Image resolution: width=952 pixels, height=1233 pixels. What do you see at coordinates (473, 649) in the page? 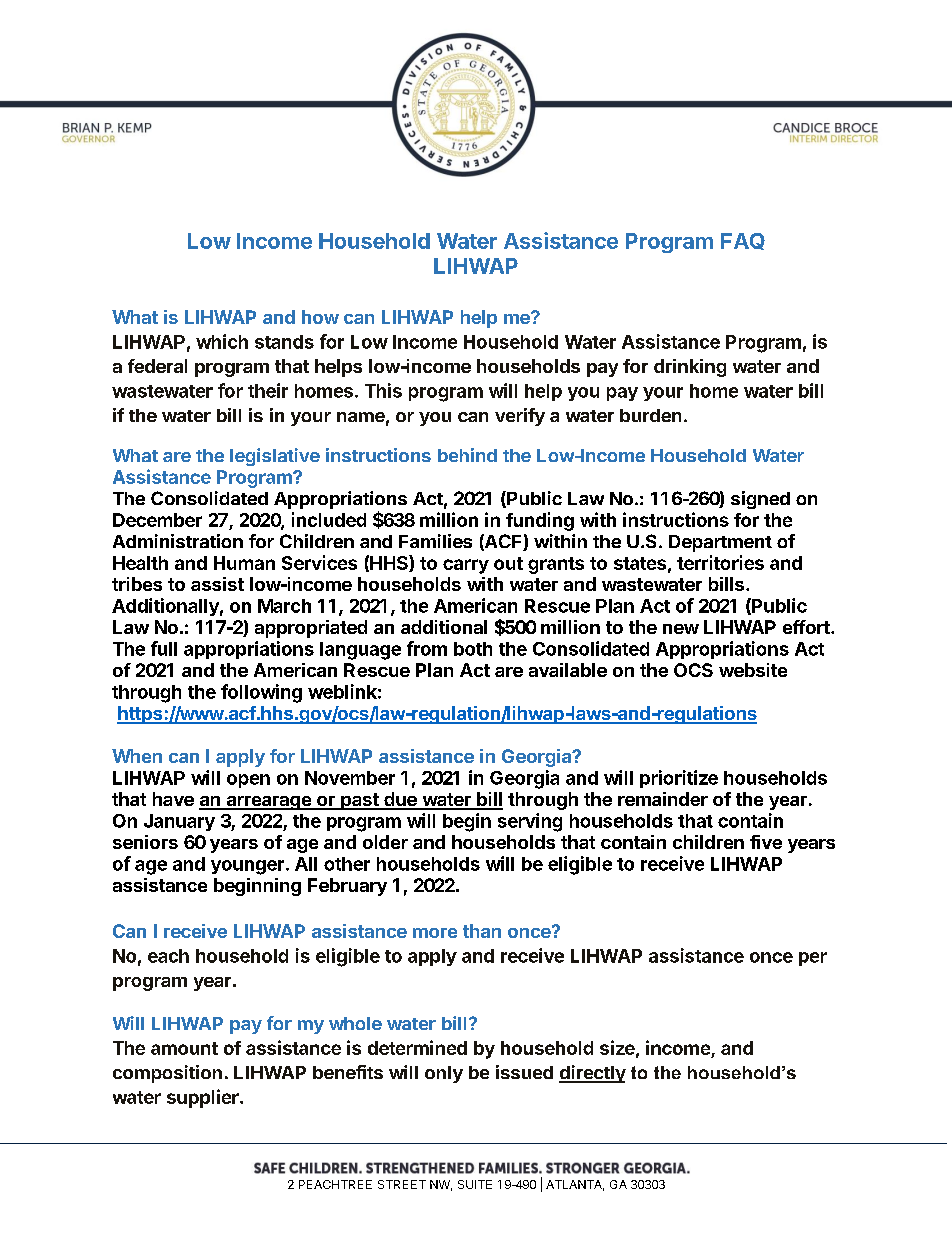
I see `both` at bounding box center [473, 649].
